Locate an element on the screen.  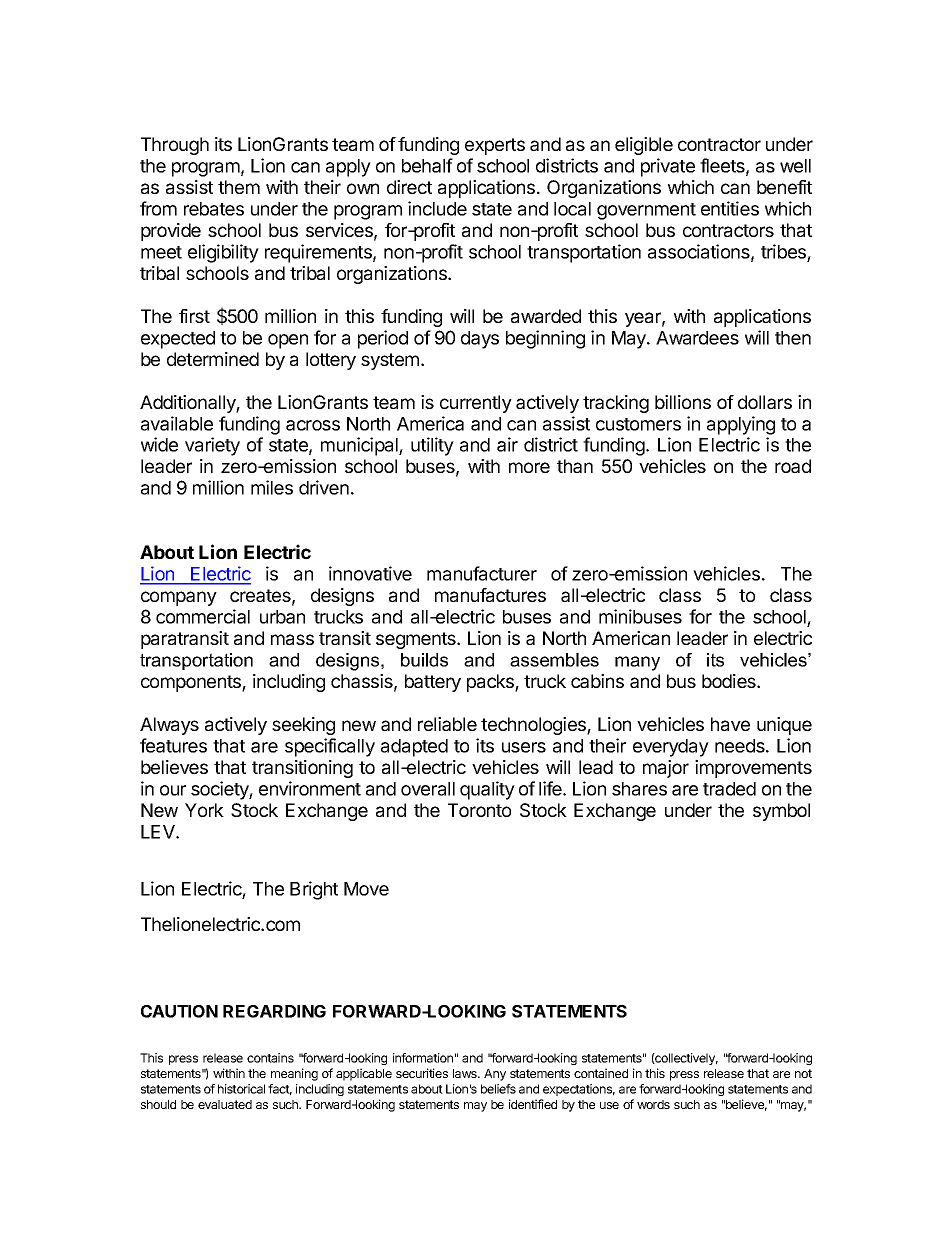
days is located at coordinates (480, 340).
